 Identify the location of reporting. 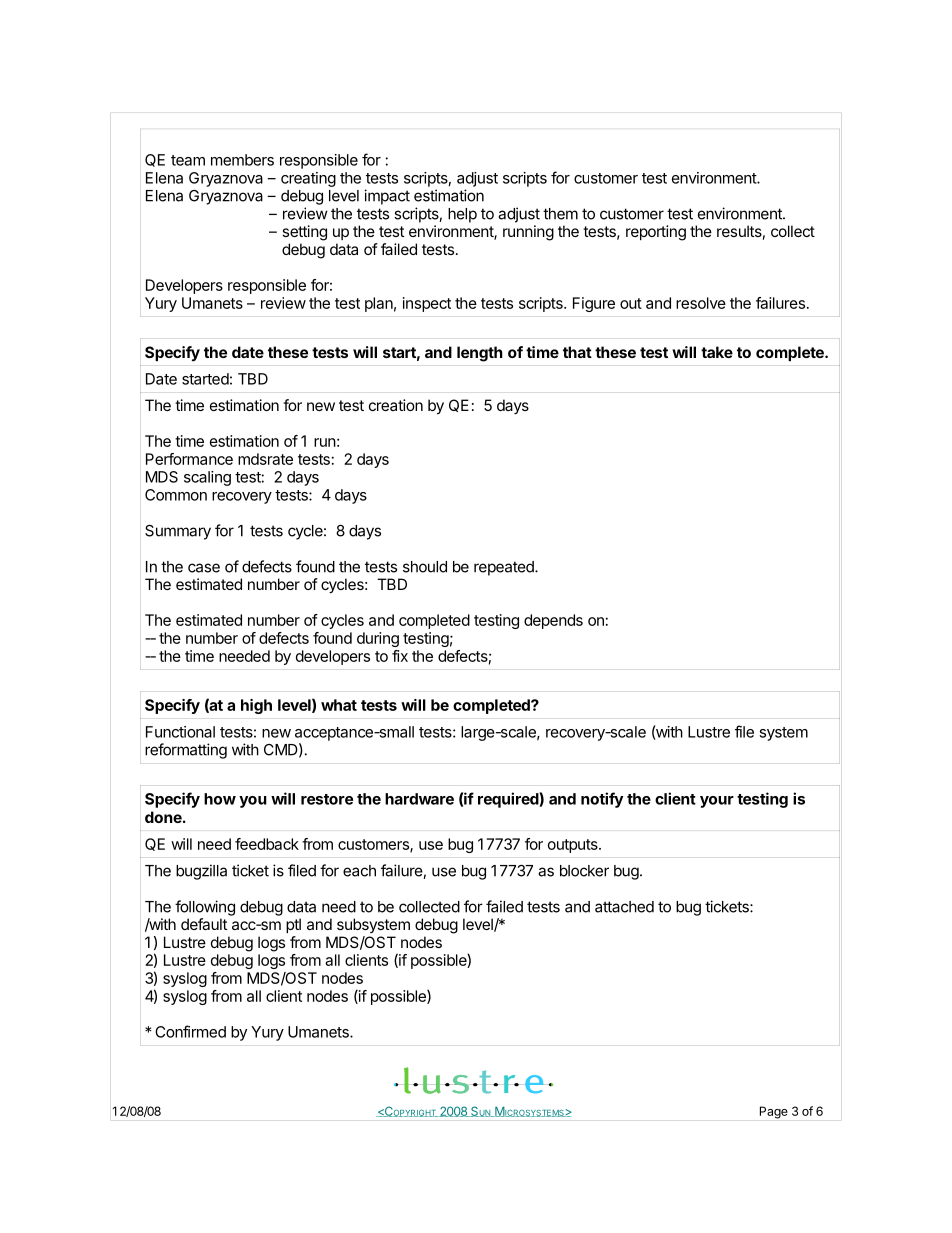
(656, 233).
